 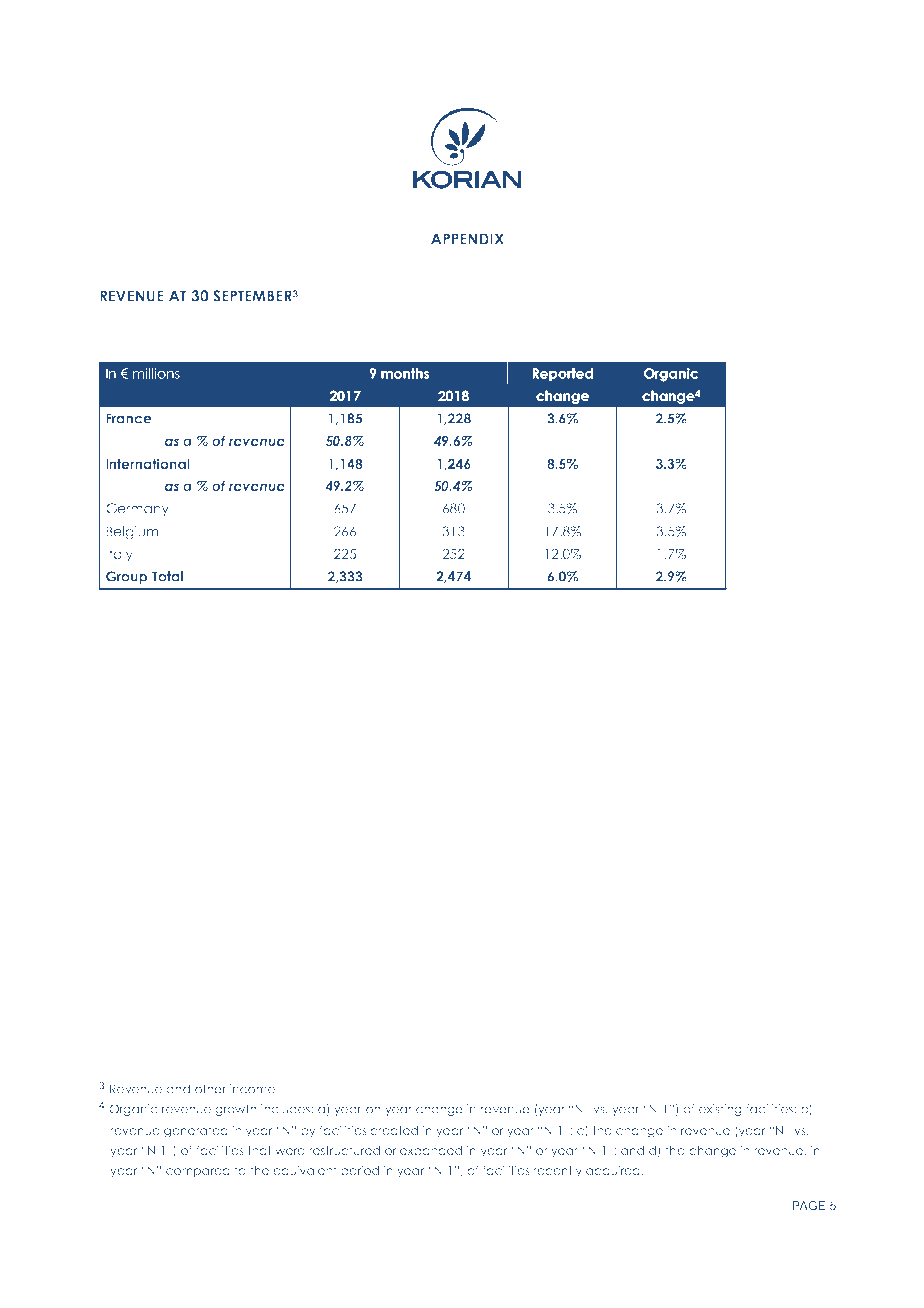 What do you see at coordinates (808, 1205) in the image?
I see `PAGE` at bounding box center [808, 1205].
